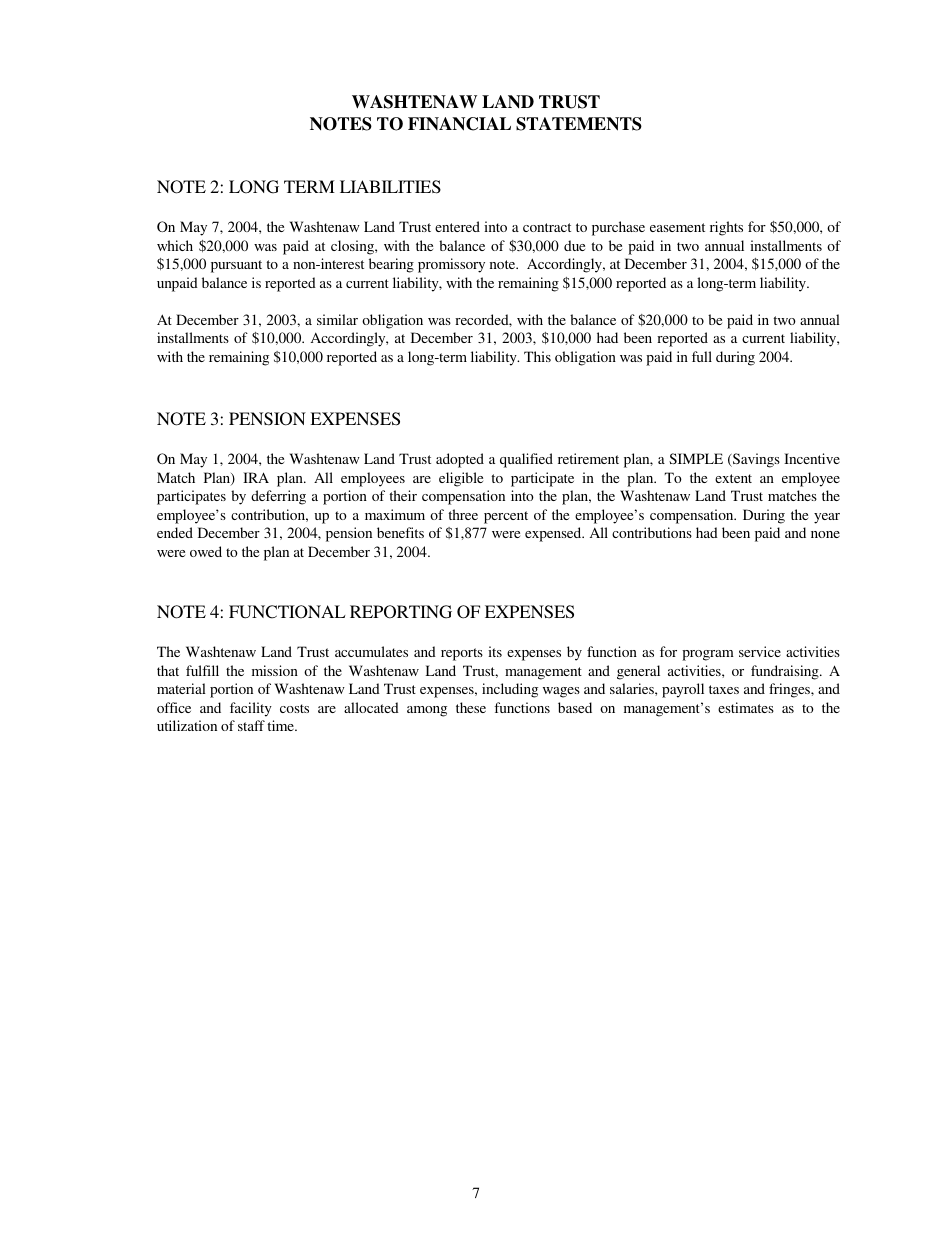 The image size is (952, 1233). What do you see at coordinates (579, 124) in the document?
I see `STATEMENTS` at bounding box center [579, 124].
